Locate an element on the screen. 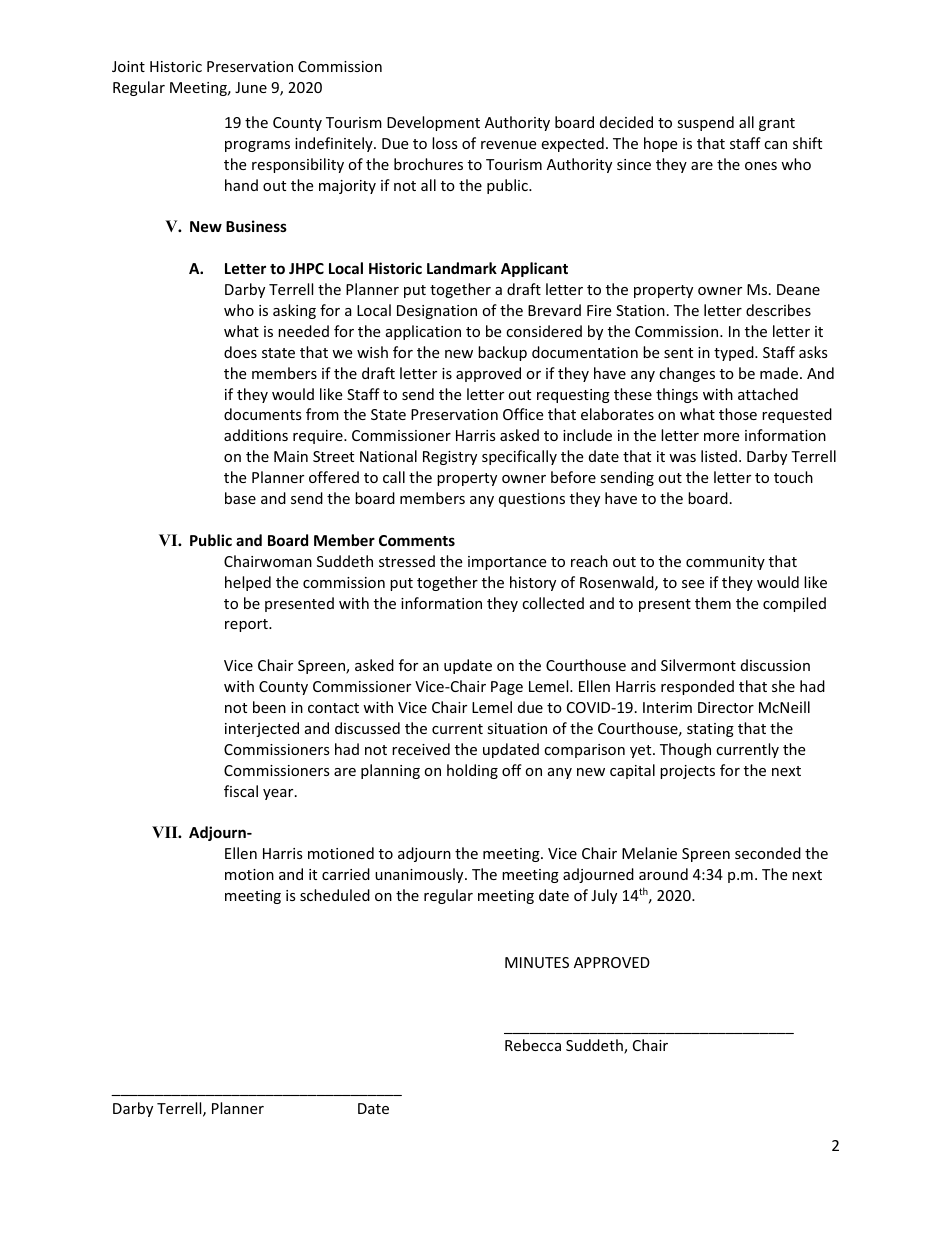 The image size is (952, 1233). Office is located at coordinates (523, 414).
